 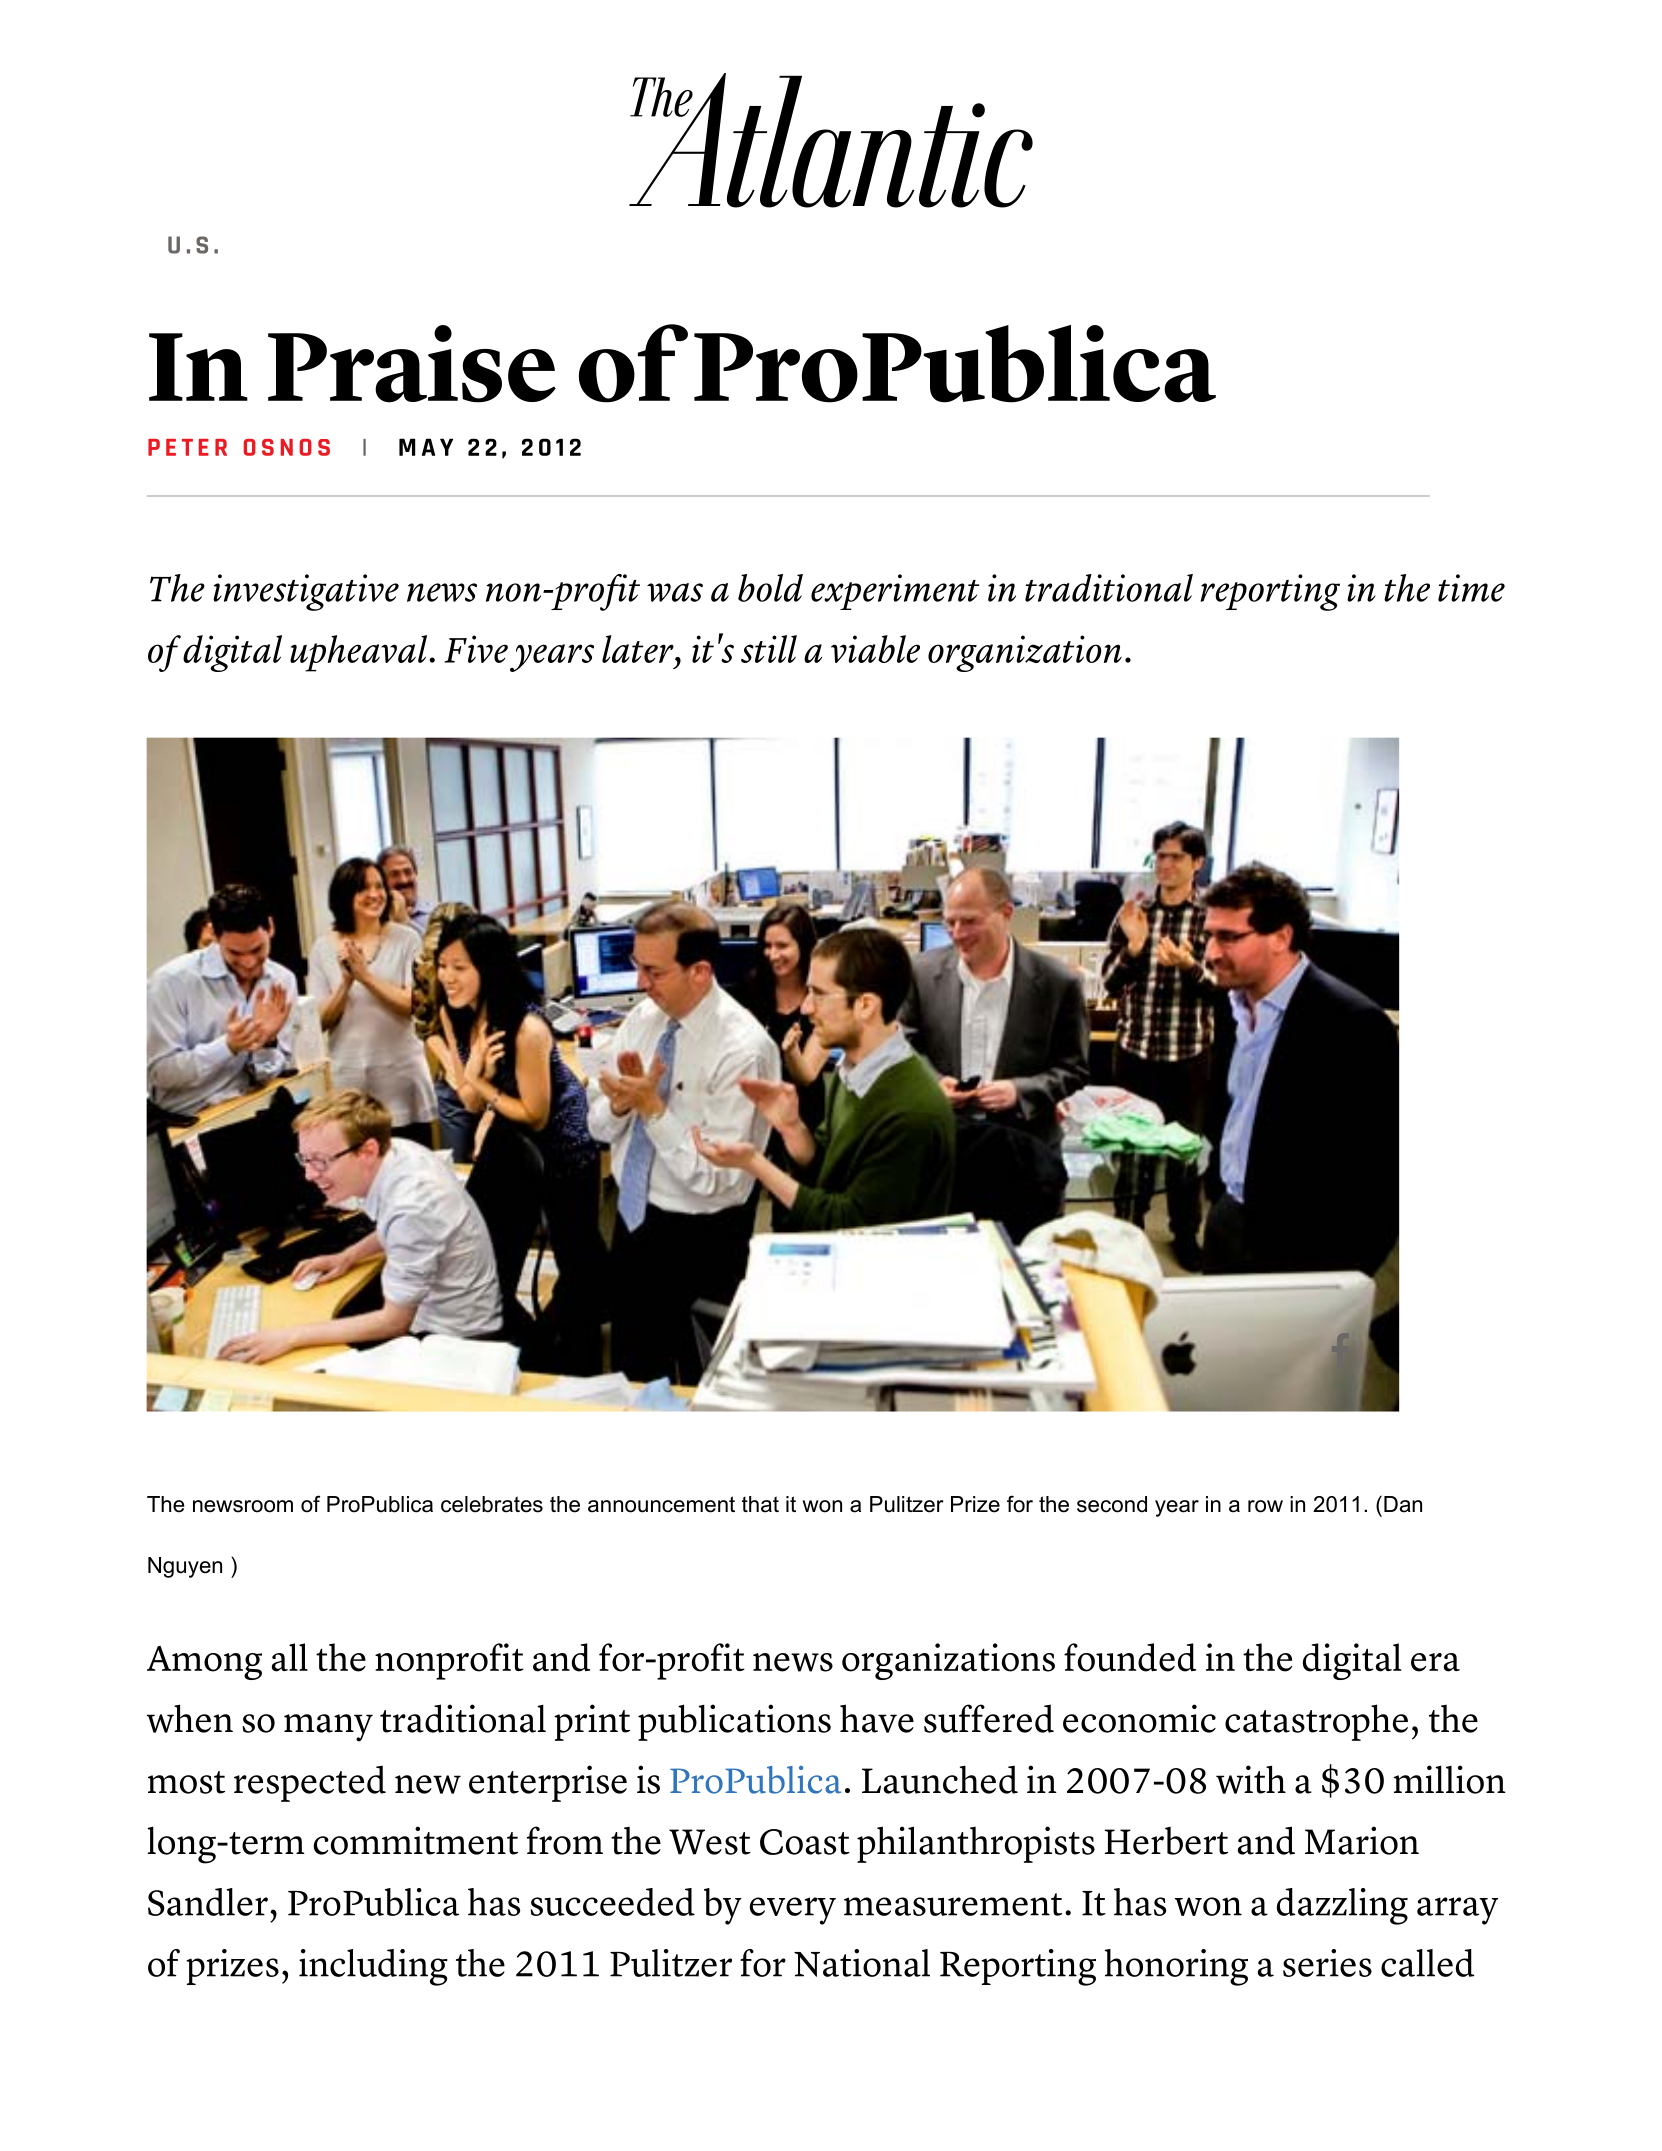 What do you see at coordinates (760, 1504) in the document?
I see `that` at bounding box center [760, 1504].
